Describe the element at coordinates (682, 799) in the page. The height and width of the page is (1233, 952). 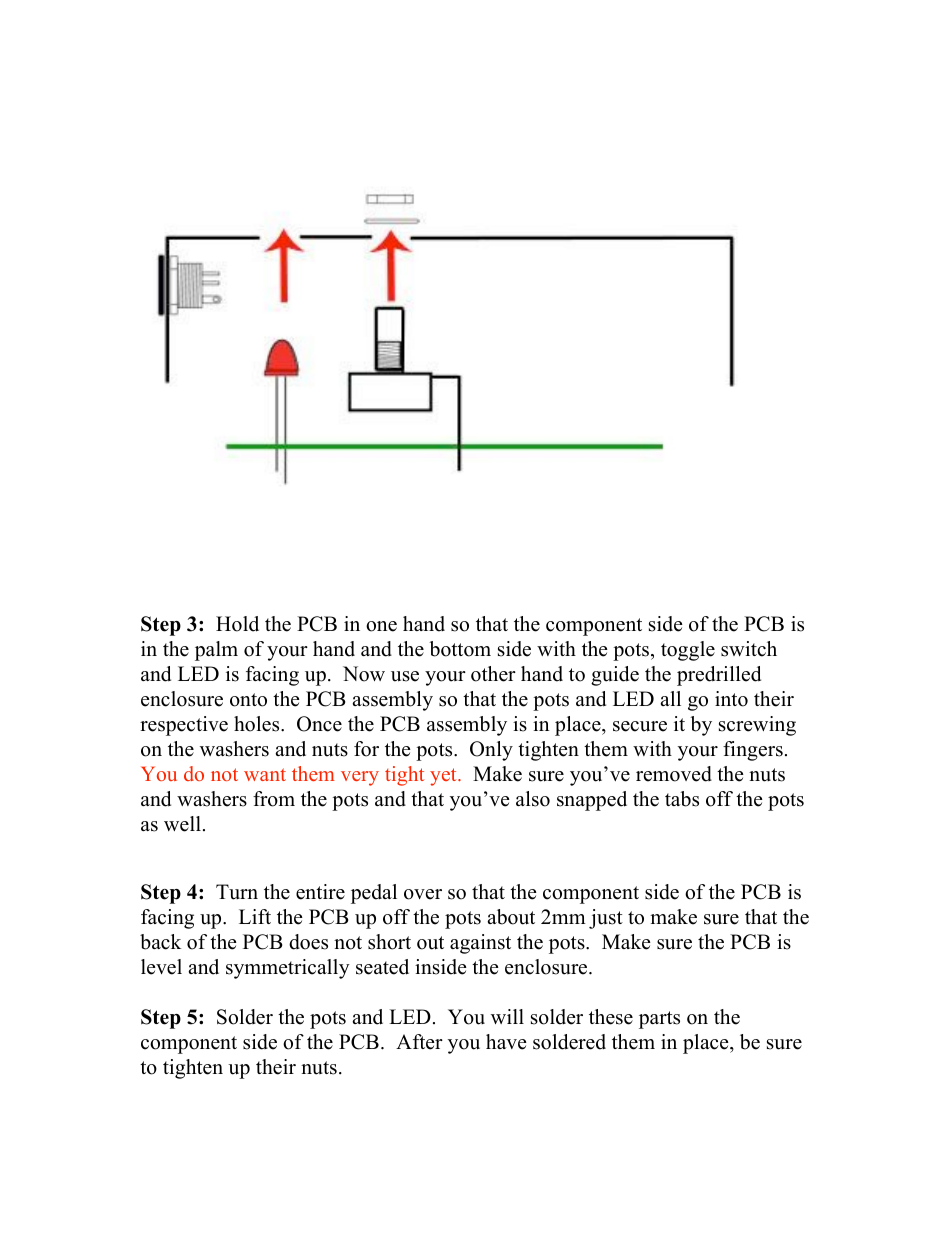
I see `tabs` at that location.
